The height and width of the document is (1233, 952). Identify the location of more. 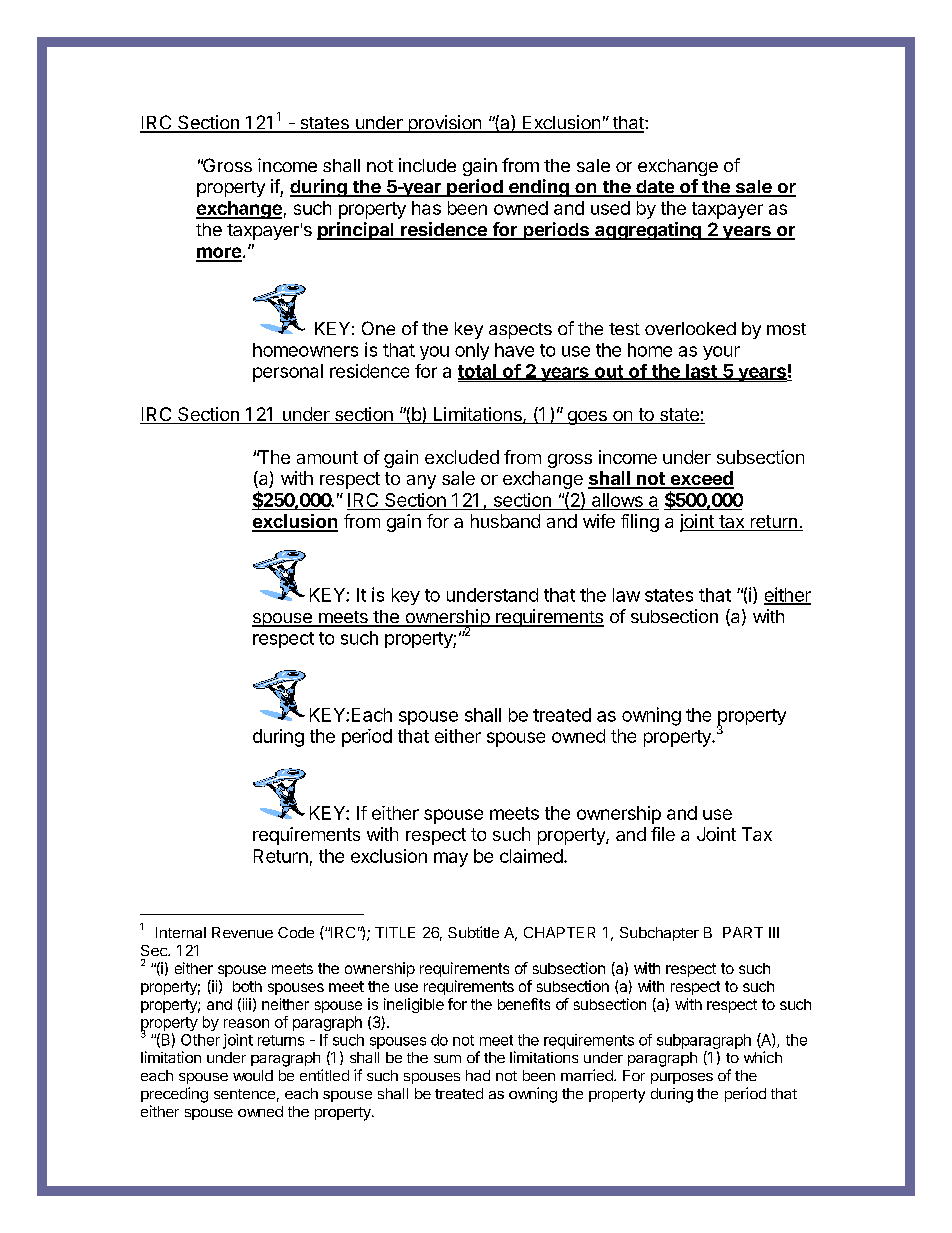
(219, 254).
